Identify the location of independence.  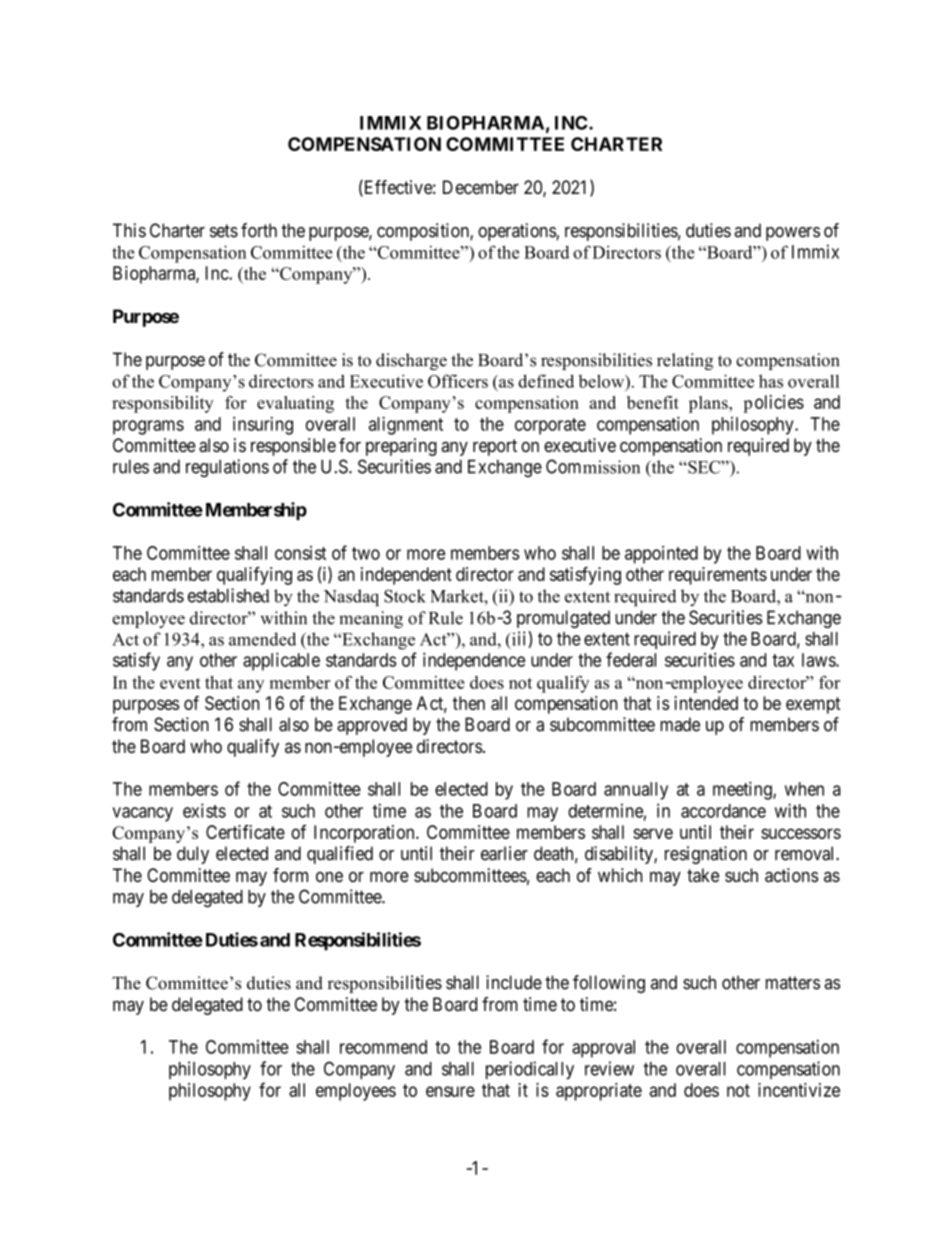
(474, 661).
